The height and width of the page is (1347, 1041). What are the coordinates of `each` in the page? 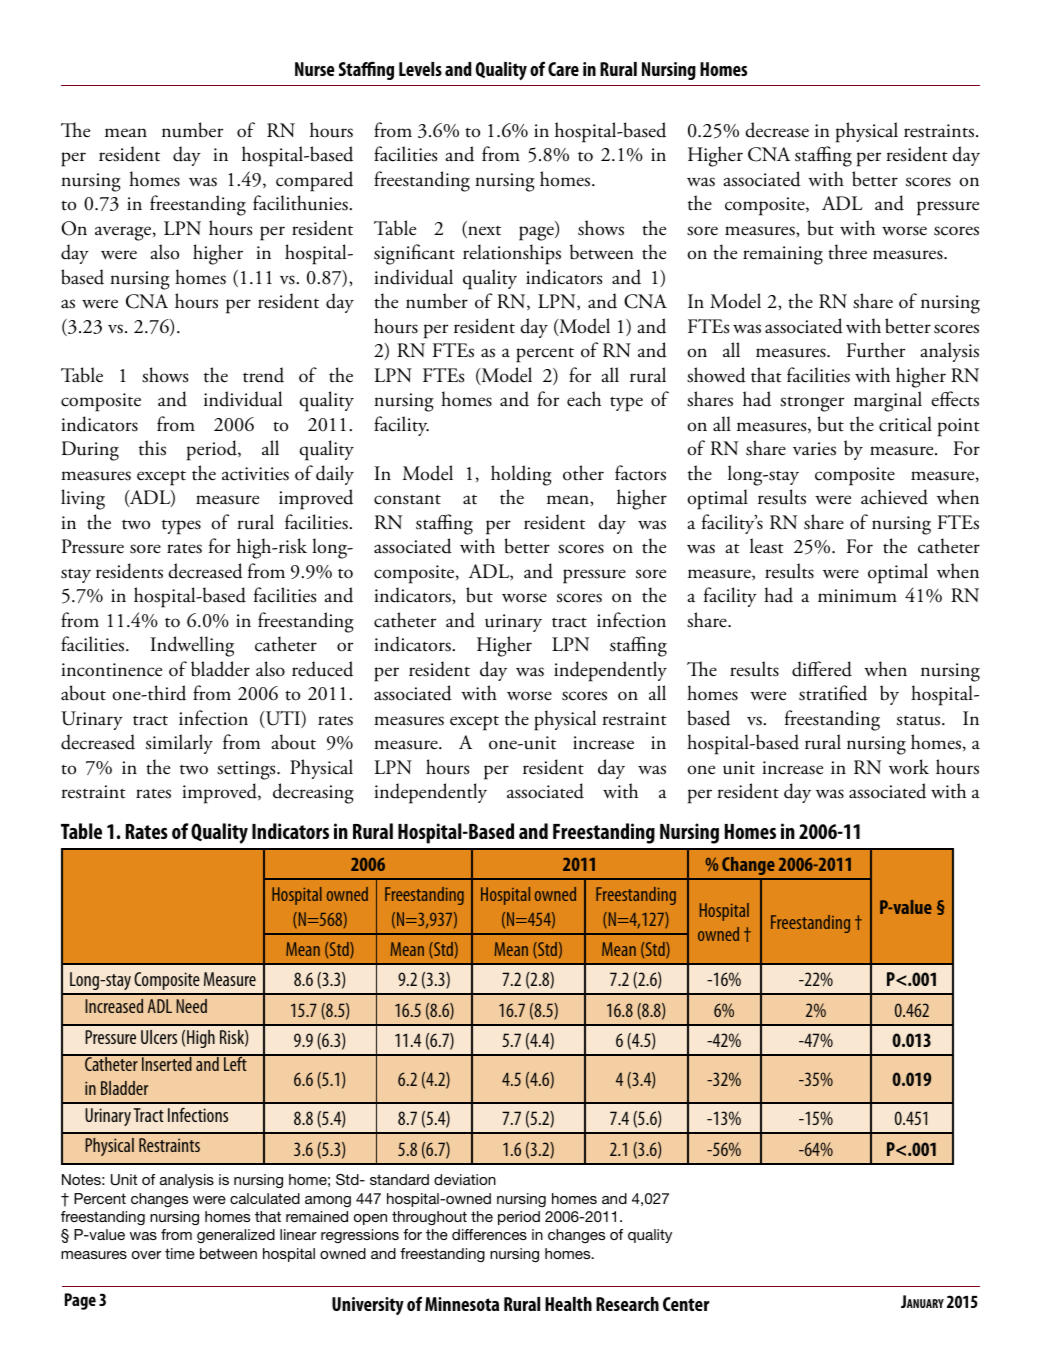 It's located at (584, 399).
